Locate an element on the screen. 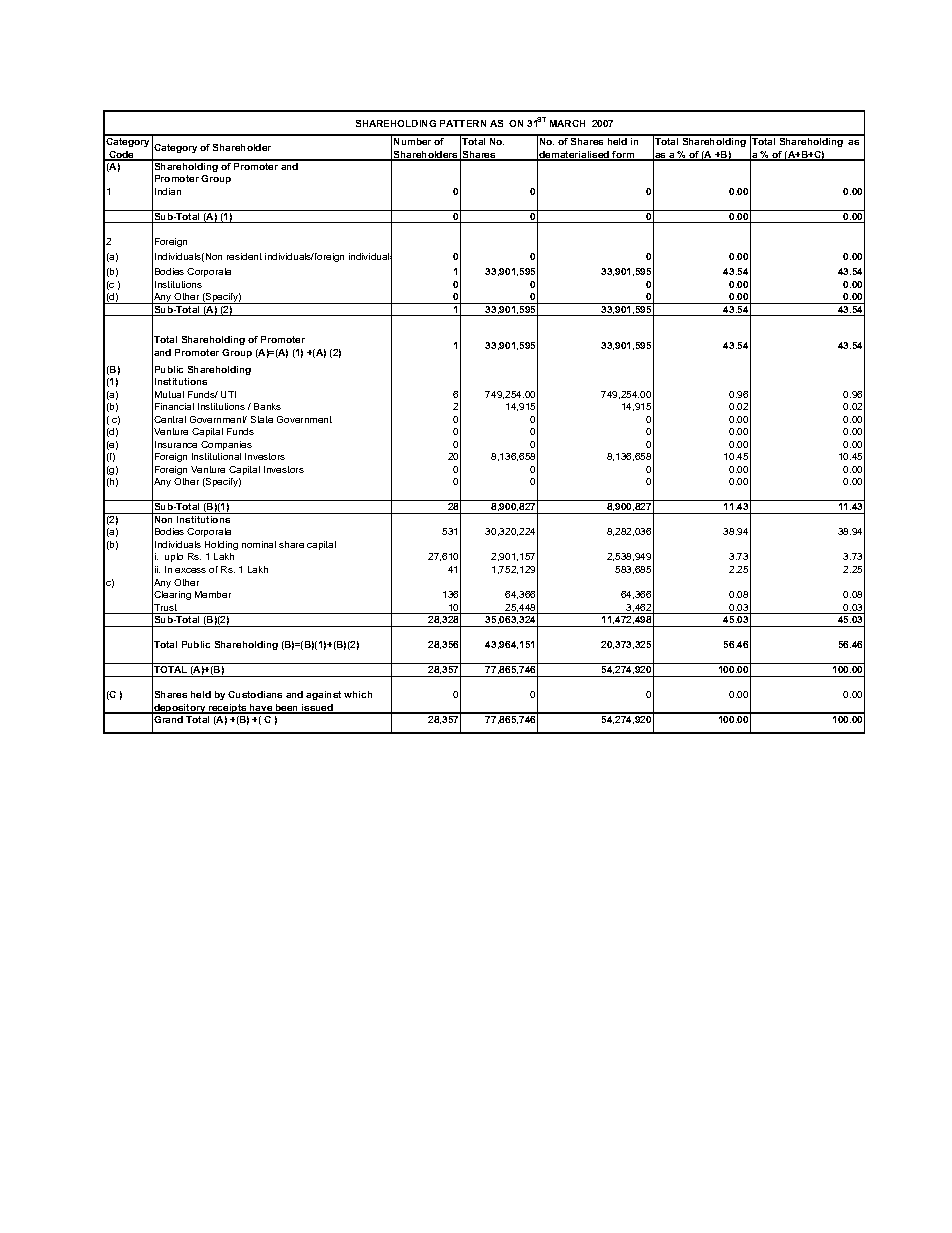  receipts is located at coordinates (228, 709).
